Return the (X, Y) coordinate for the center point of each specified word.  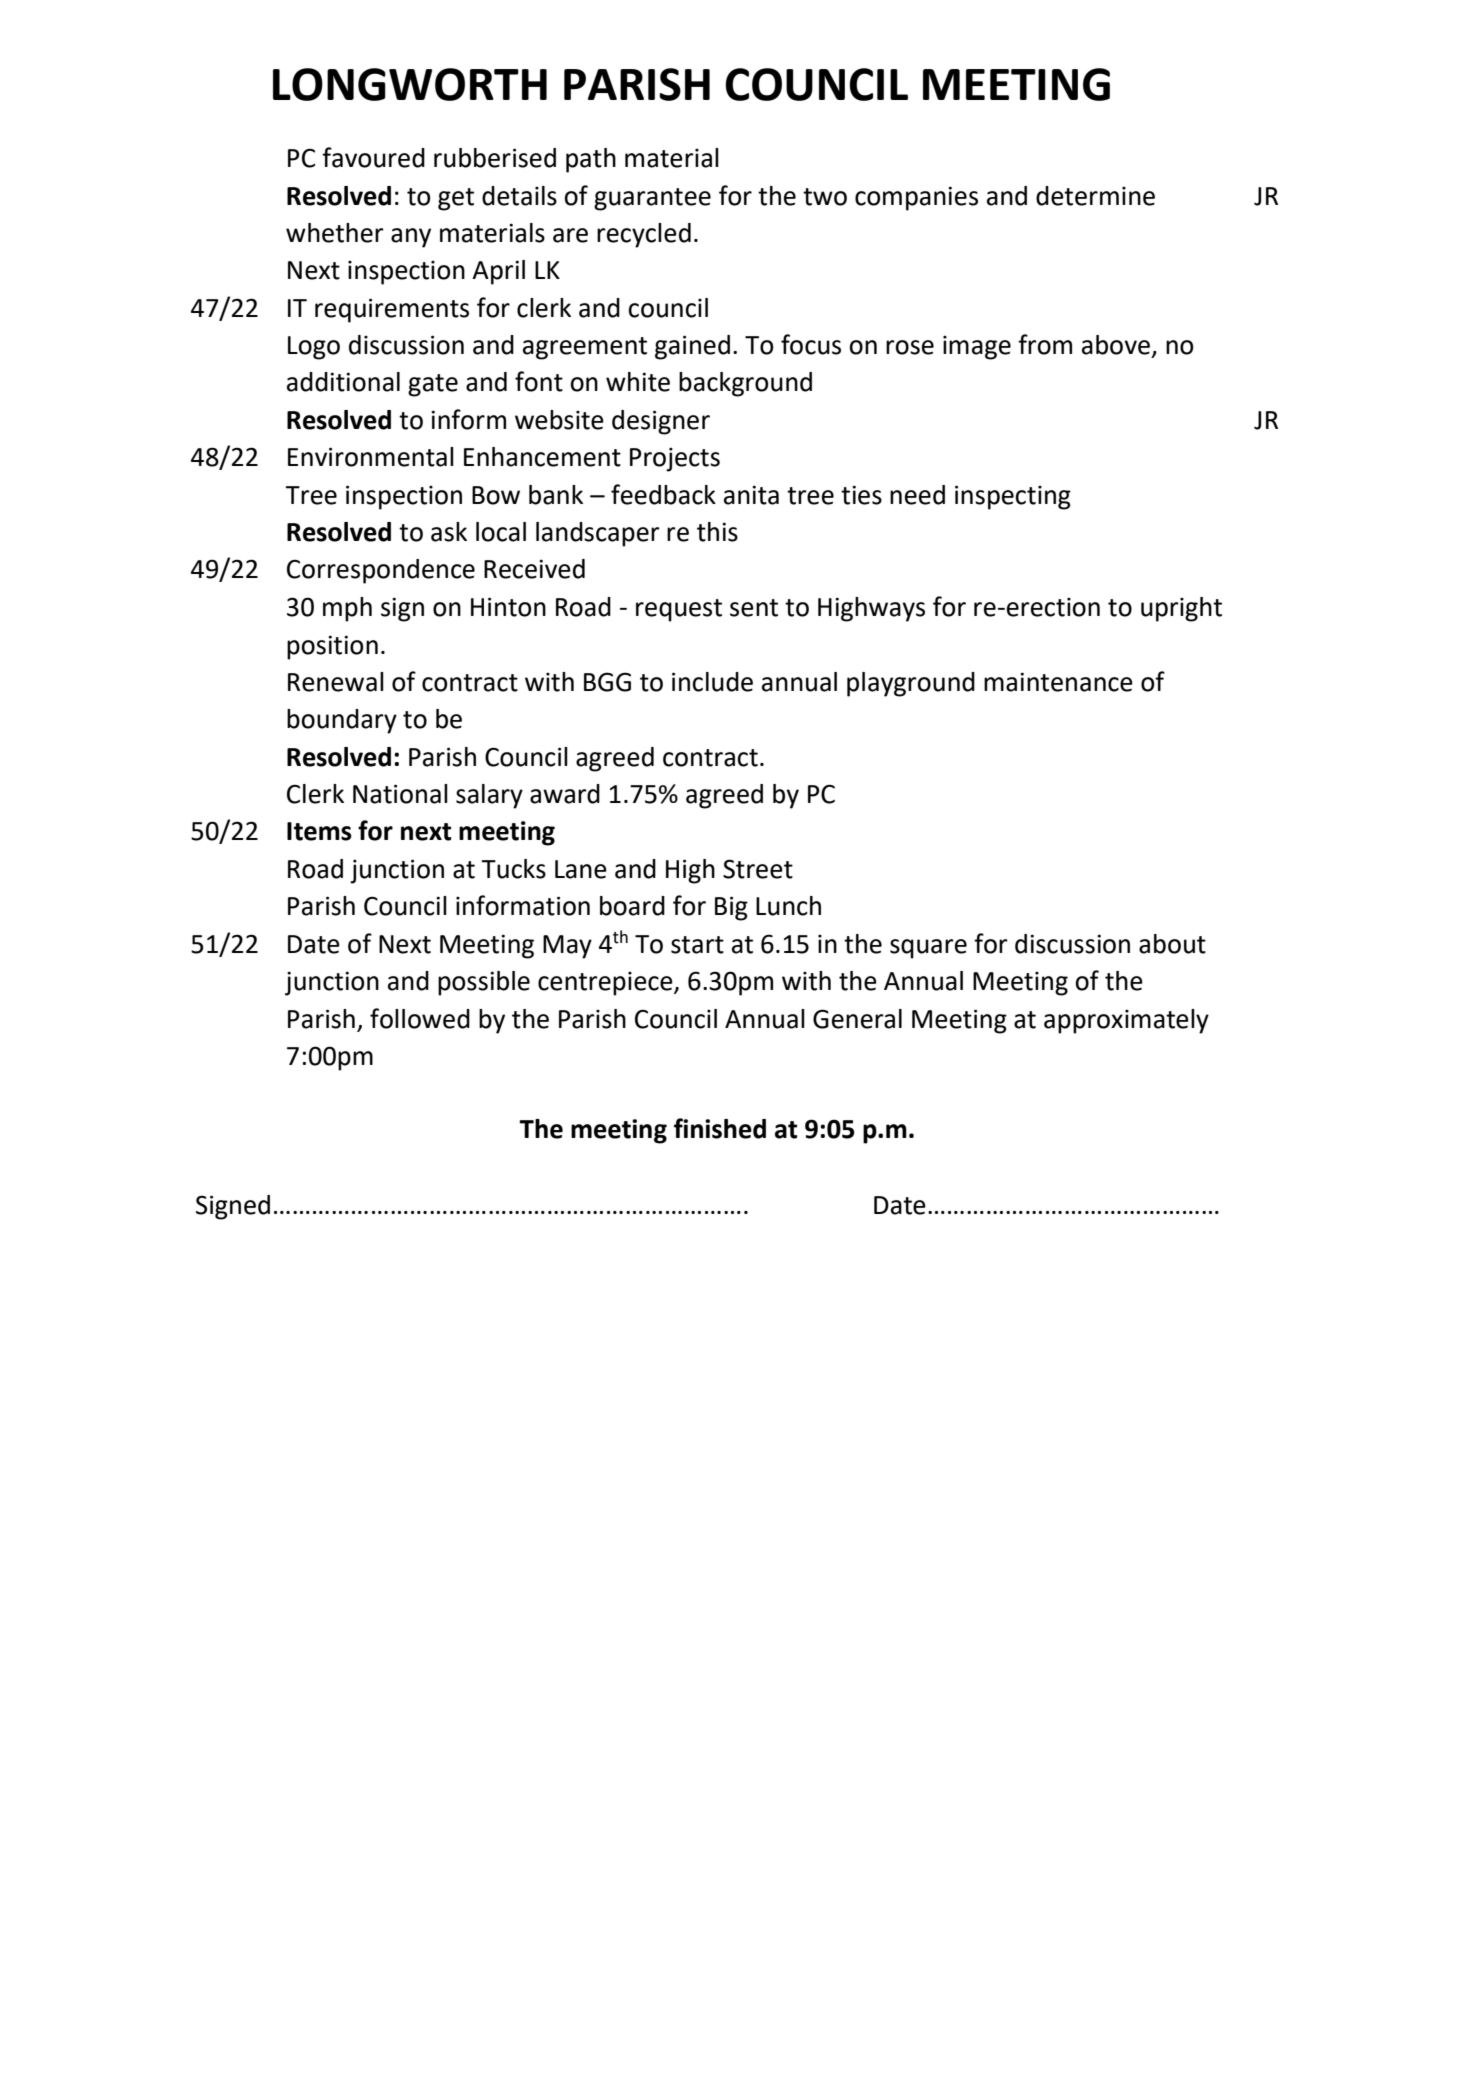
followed (420, 1018)
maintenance (1058, 682)
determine (1095, 196)
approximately (1126, 1021)
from (1045, 344)
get (456, 199)
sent (754, 608)
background (745, 384)
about (1172, 944)
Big (731, 908)
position (332, 647)
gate (433, 385)
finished (720, 1128)
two (825, 197)
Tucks (513, 869)
